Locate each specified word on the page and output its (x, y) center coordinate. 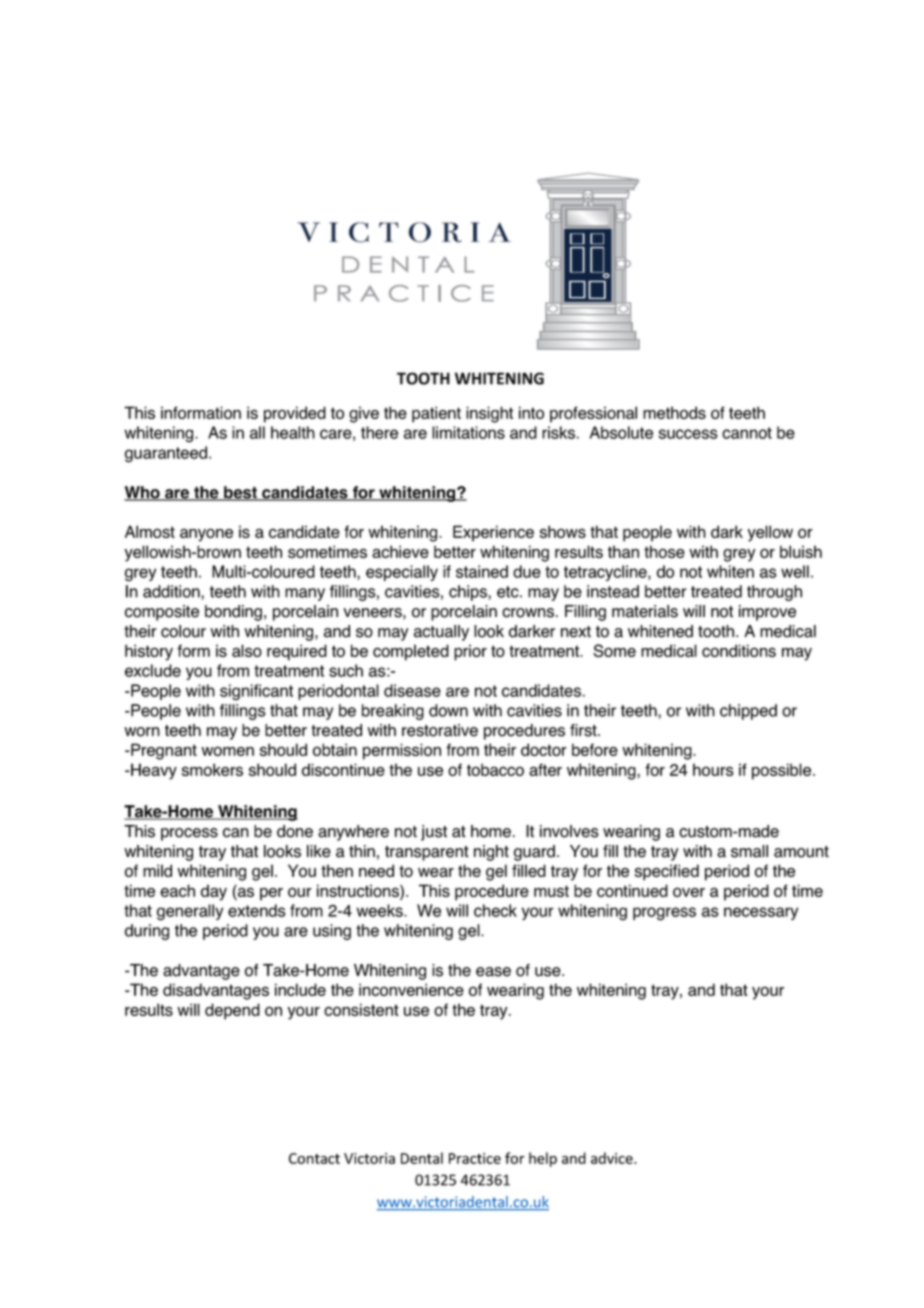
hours (713, 769)
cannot (747, 433)
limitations (468, 432)
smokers (212, 769)
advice (613, 1158)
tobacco (495, 769)
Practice (475, 1158)
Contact (314, 1158)
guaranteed (166, 454)
